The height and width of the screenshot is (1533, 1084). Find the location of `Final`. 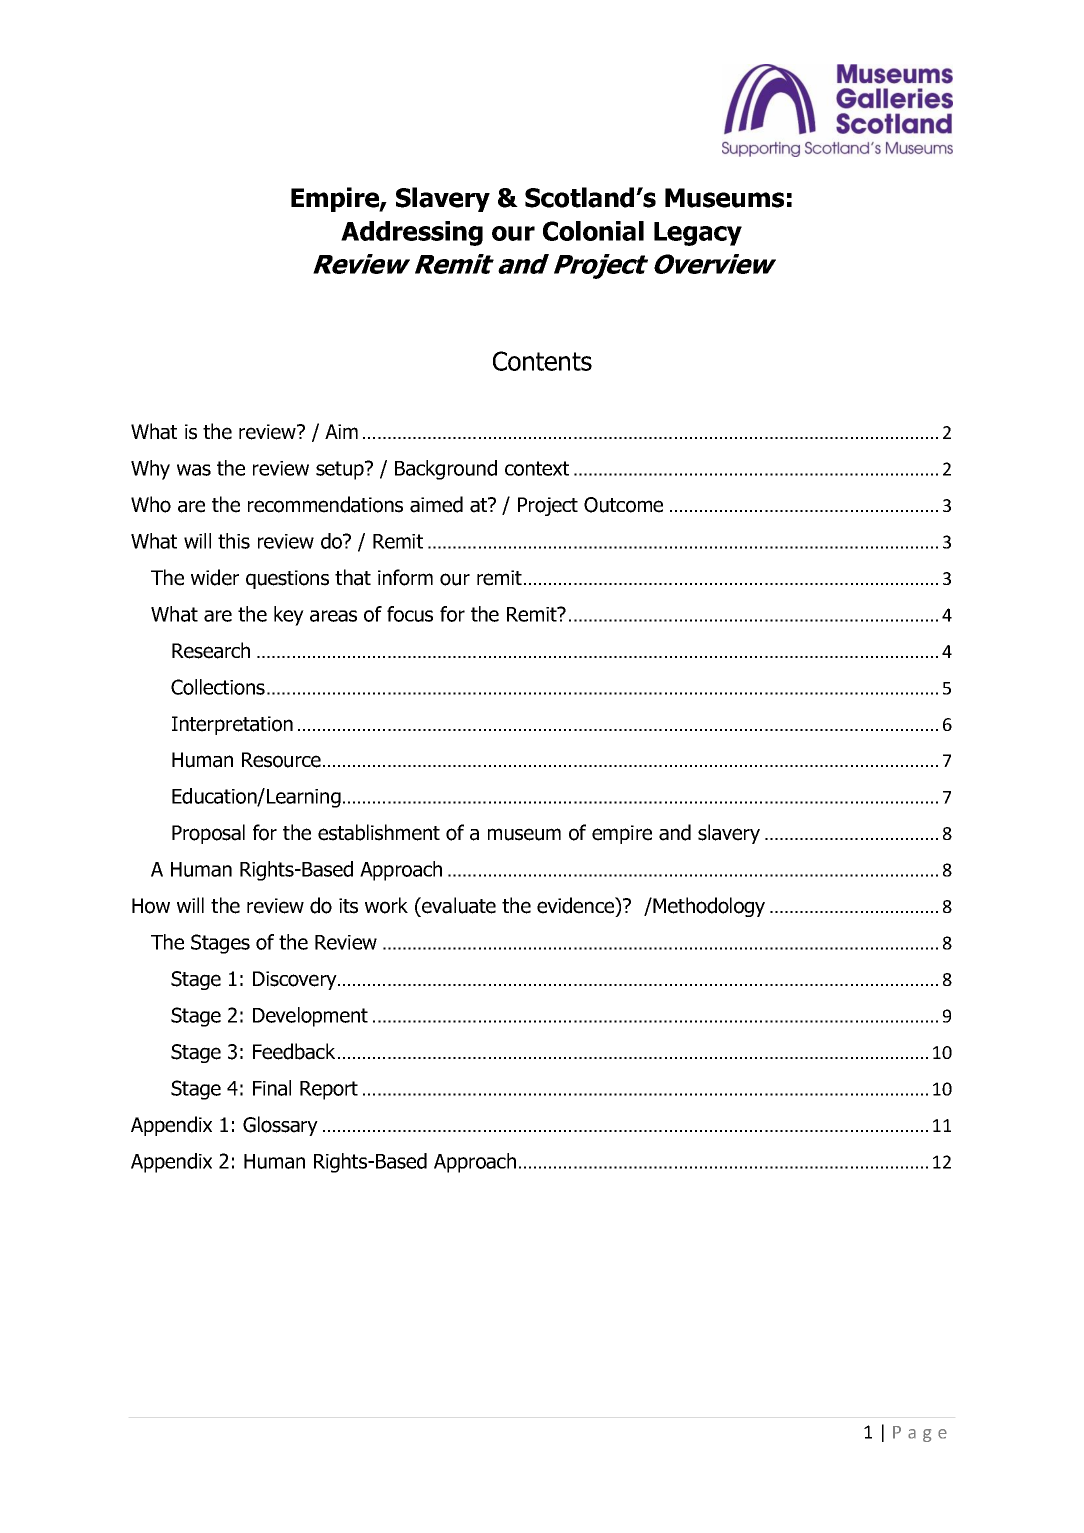

Final is located at coordinates (272, 1088).
